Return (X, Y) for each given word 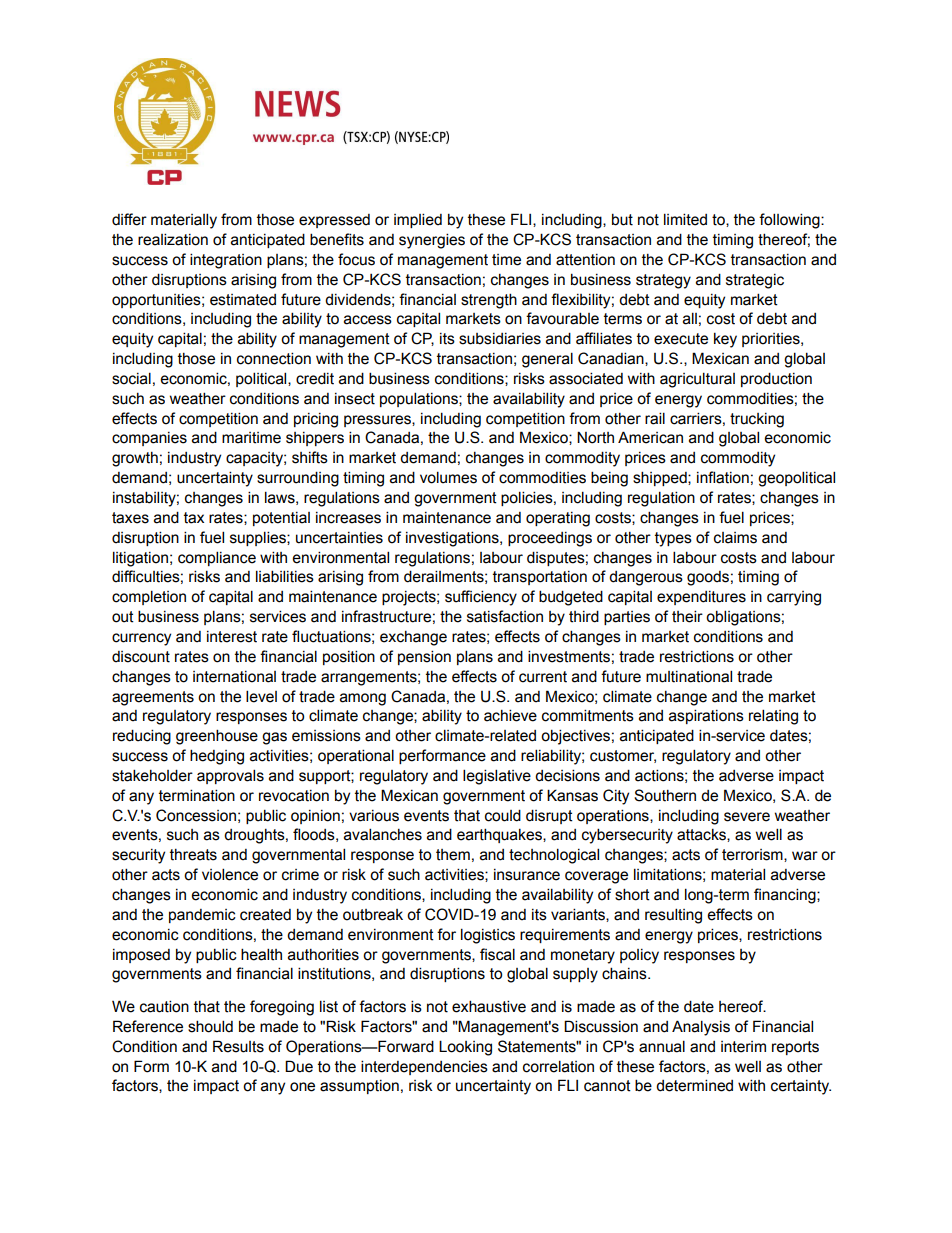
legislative (497, 777)
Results (238, 1046)
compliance (217, 558)
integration (226, 261)
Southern (665, 795)
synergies (432, 241)
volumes (448, 477)
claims (735, 538)
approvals (230, 776)
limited (685, 219)
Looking (465, 1048)
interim (743, 1047)
